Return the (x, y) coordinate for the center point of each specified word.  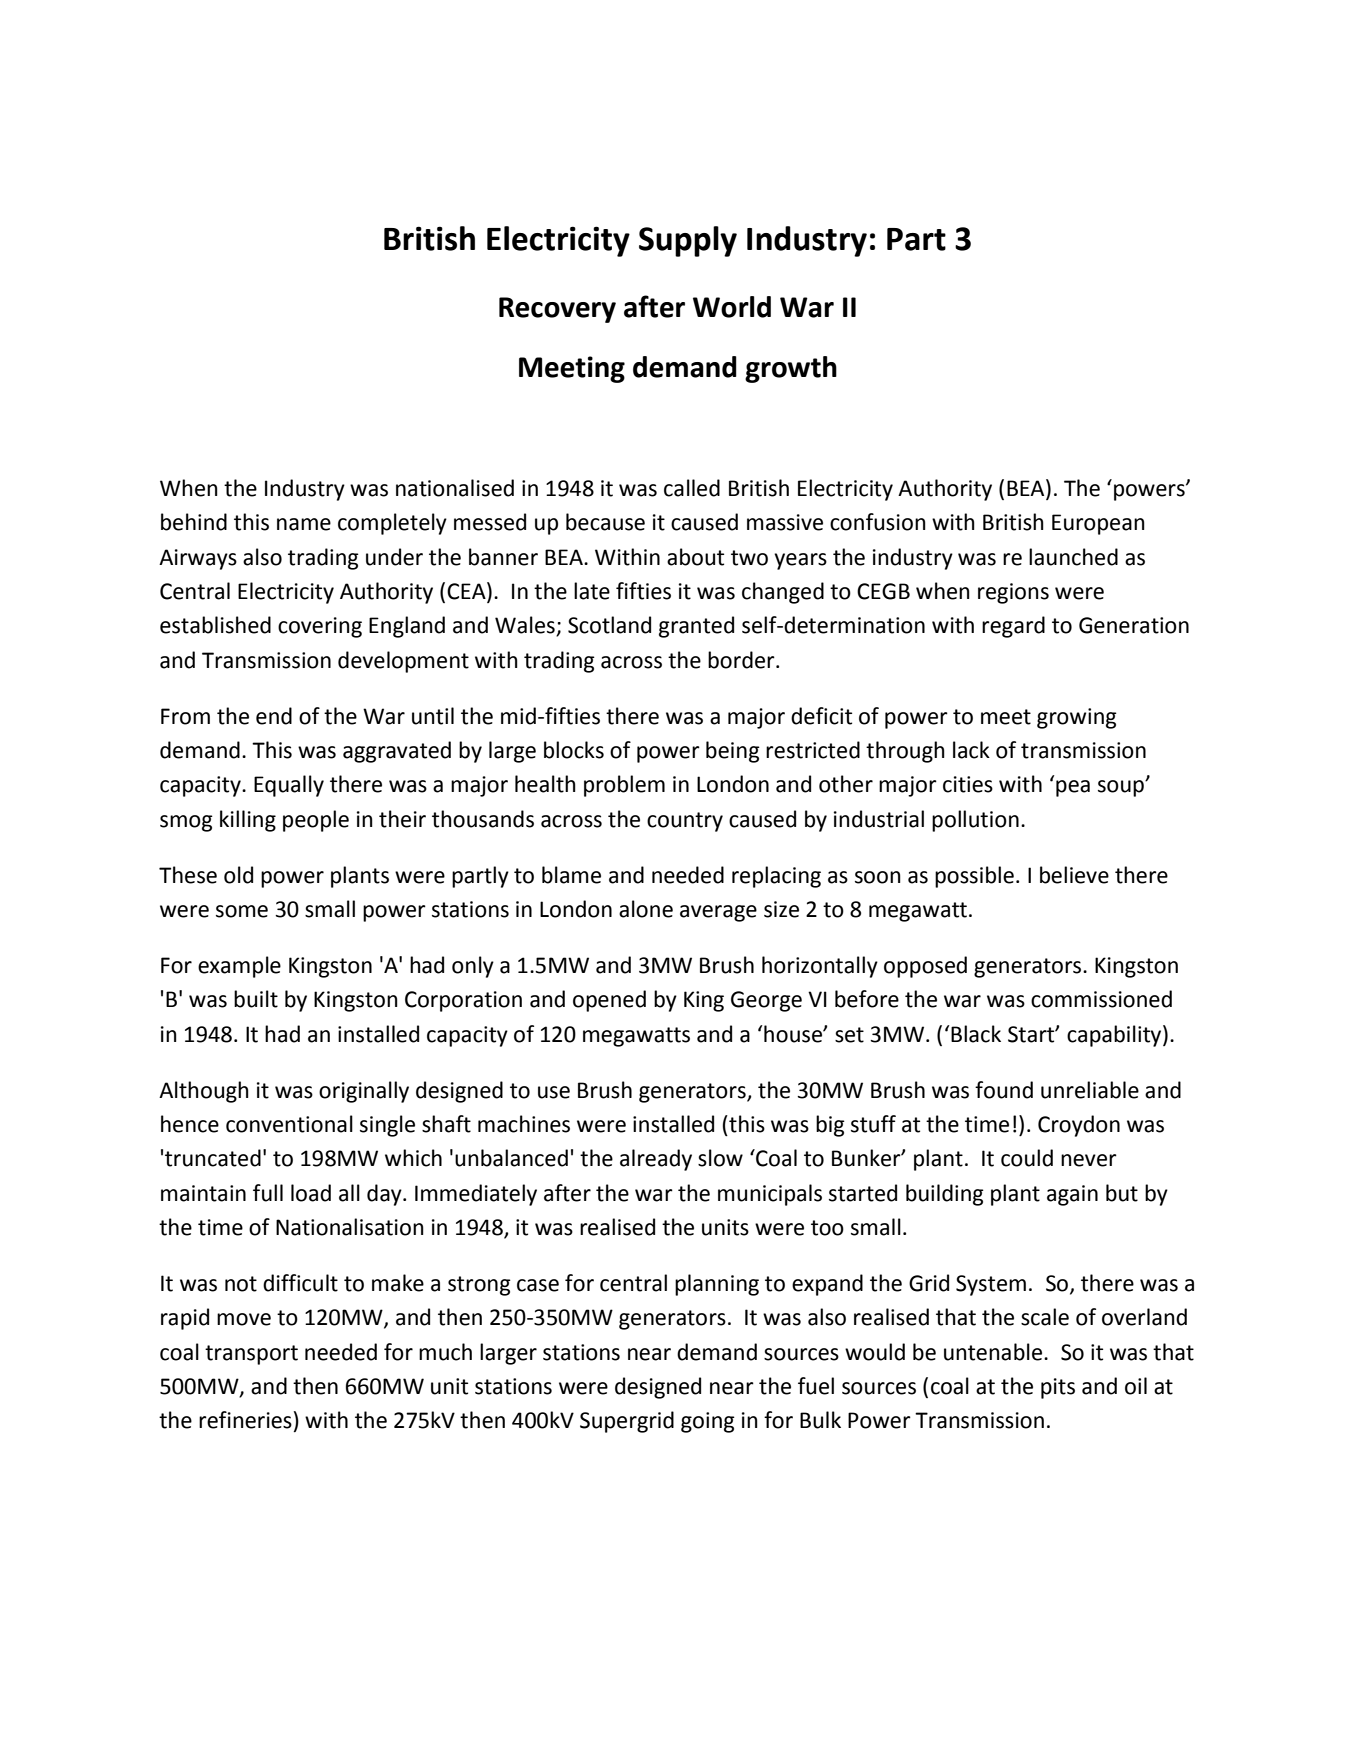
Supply (688, 241)
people (316, 821)
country (685, 822)
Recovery (557, 310)
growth (791, 369)
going (708, 1422)
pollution (975, 821)
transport (251, 1355)
